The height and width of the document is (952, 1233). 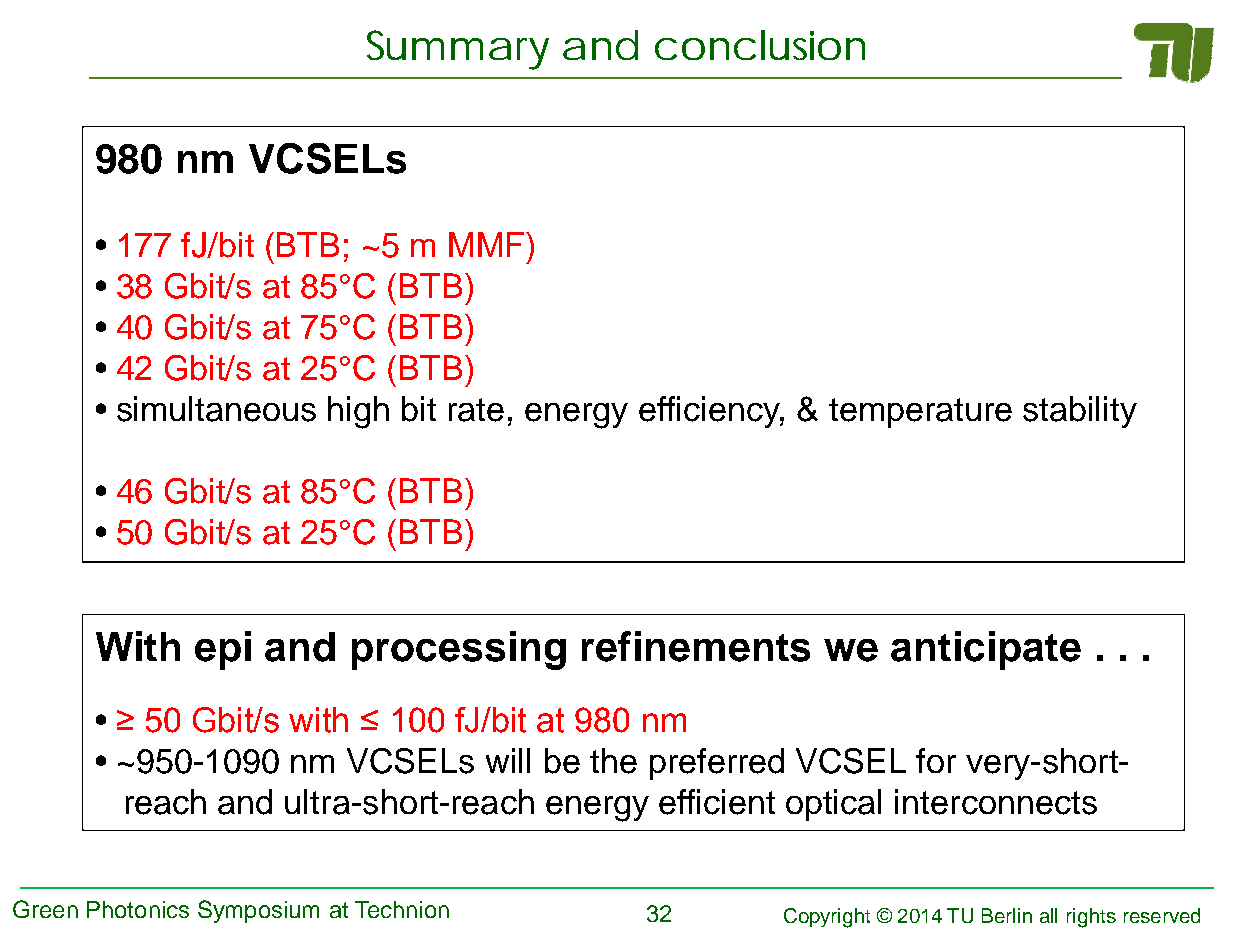 What do you see at coordinates (459, 650) in the document?
I see `processing` at bounding box center [459, 650].
